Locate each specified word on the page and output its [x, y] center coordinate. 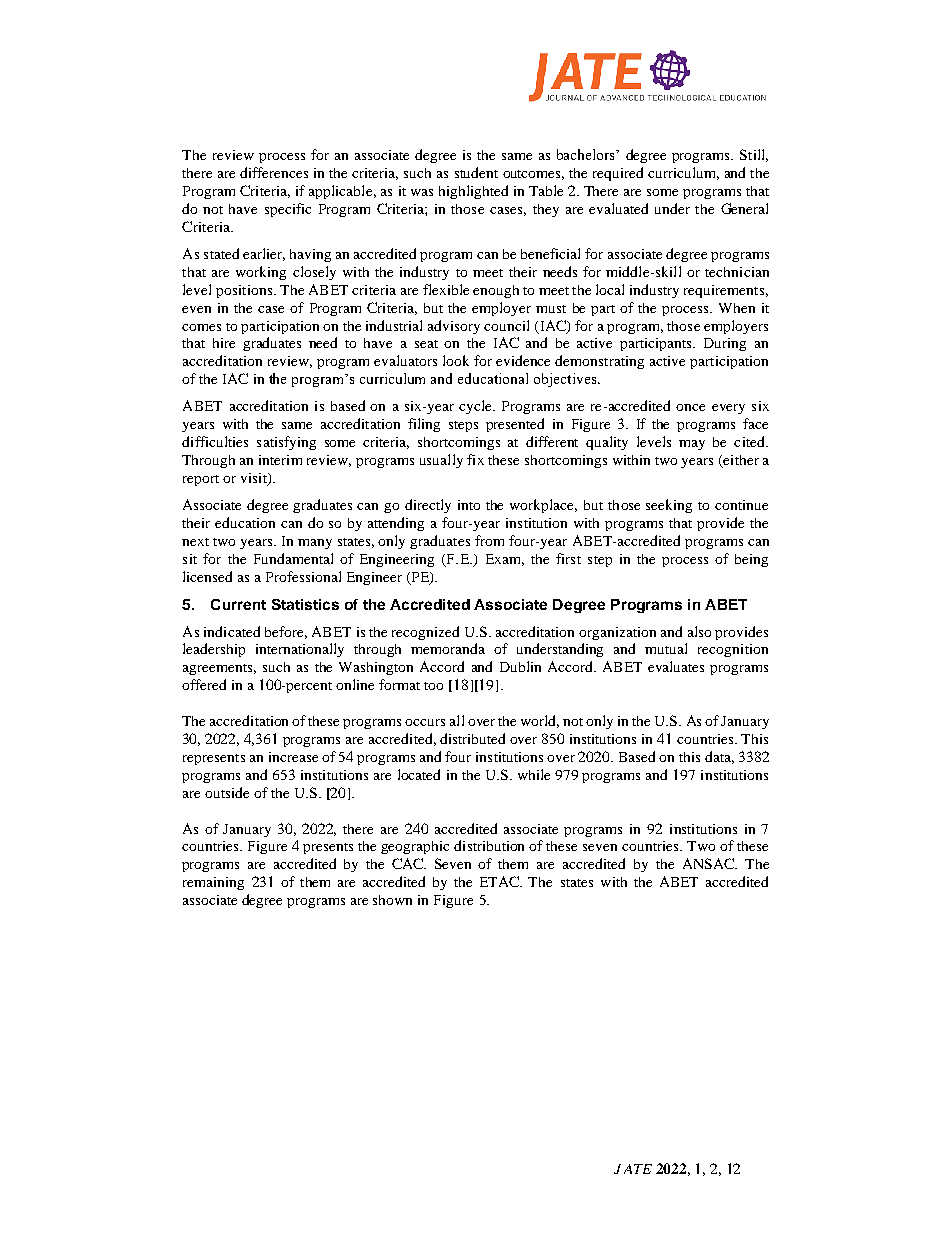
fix [475, 459]
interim [280, 460]
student [476, 172]
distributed [472, 738]
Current [238, 604]
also [699, 631]
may [692, 445]
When [737, 308]
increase [293, 757]
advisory [454, 327]
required [618, 174]
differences [274, 172]
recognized [425, 633]
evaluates [676, 666]
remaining [213, 883]
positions [244, 291]
